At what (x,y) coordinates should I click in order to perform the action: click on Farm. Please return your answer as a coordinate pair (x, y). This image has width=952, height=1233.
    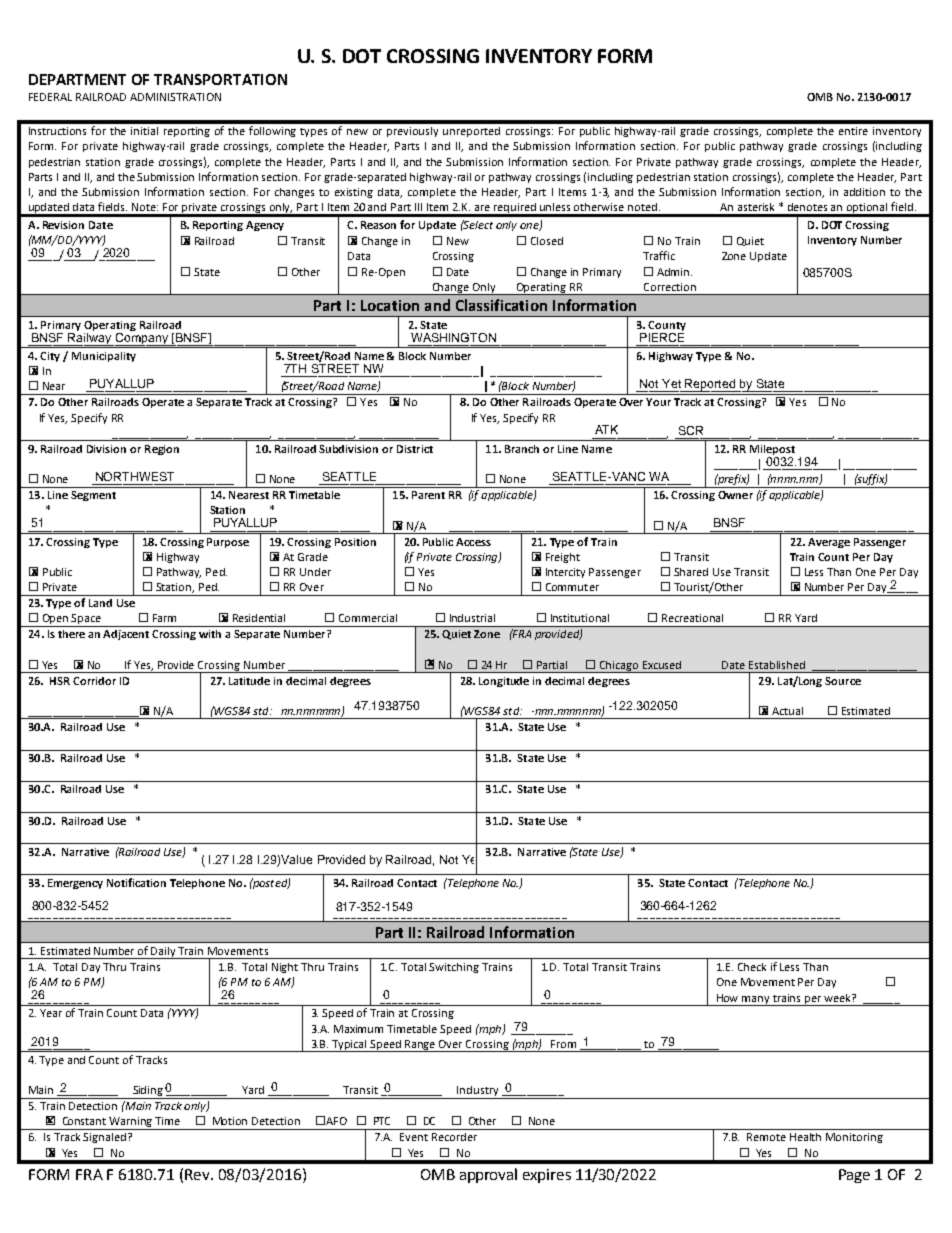
    Looking at the image, I should click on (164, 618).
